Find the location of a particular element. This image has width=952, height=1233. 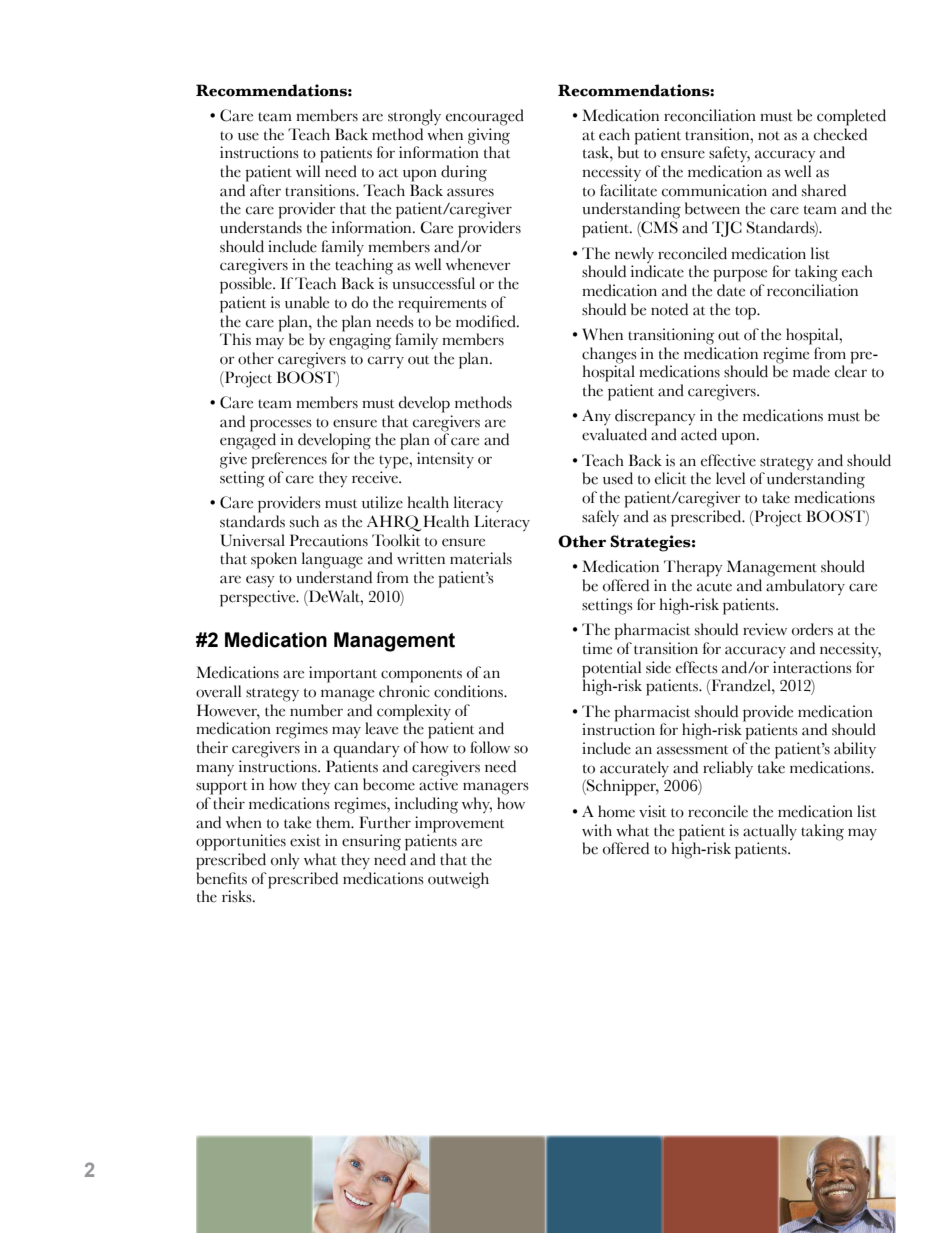

purpose is located at coordinates (740, 275).
